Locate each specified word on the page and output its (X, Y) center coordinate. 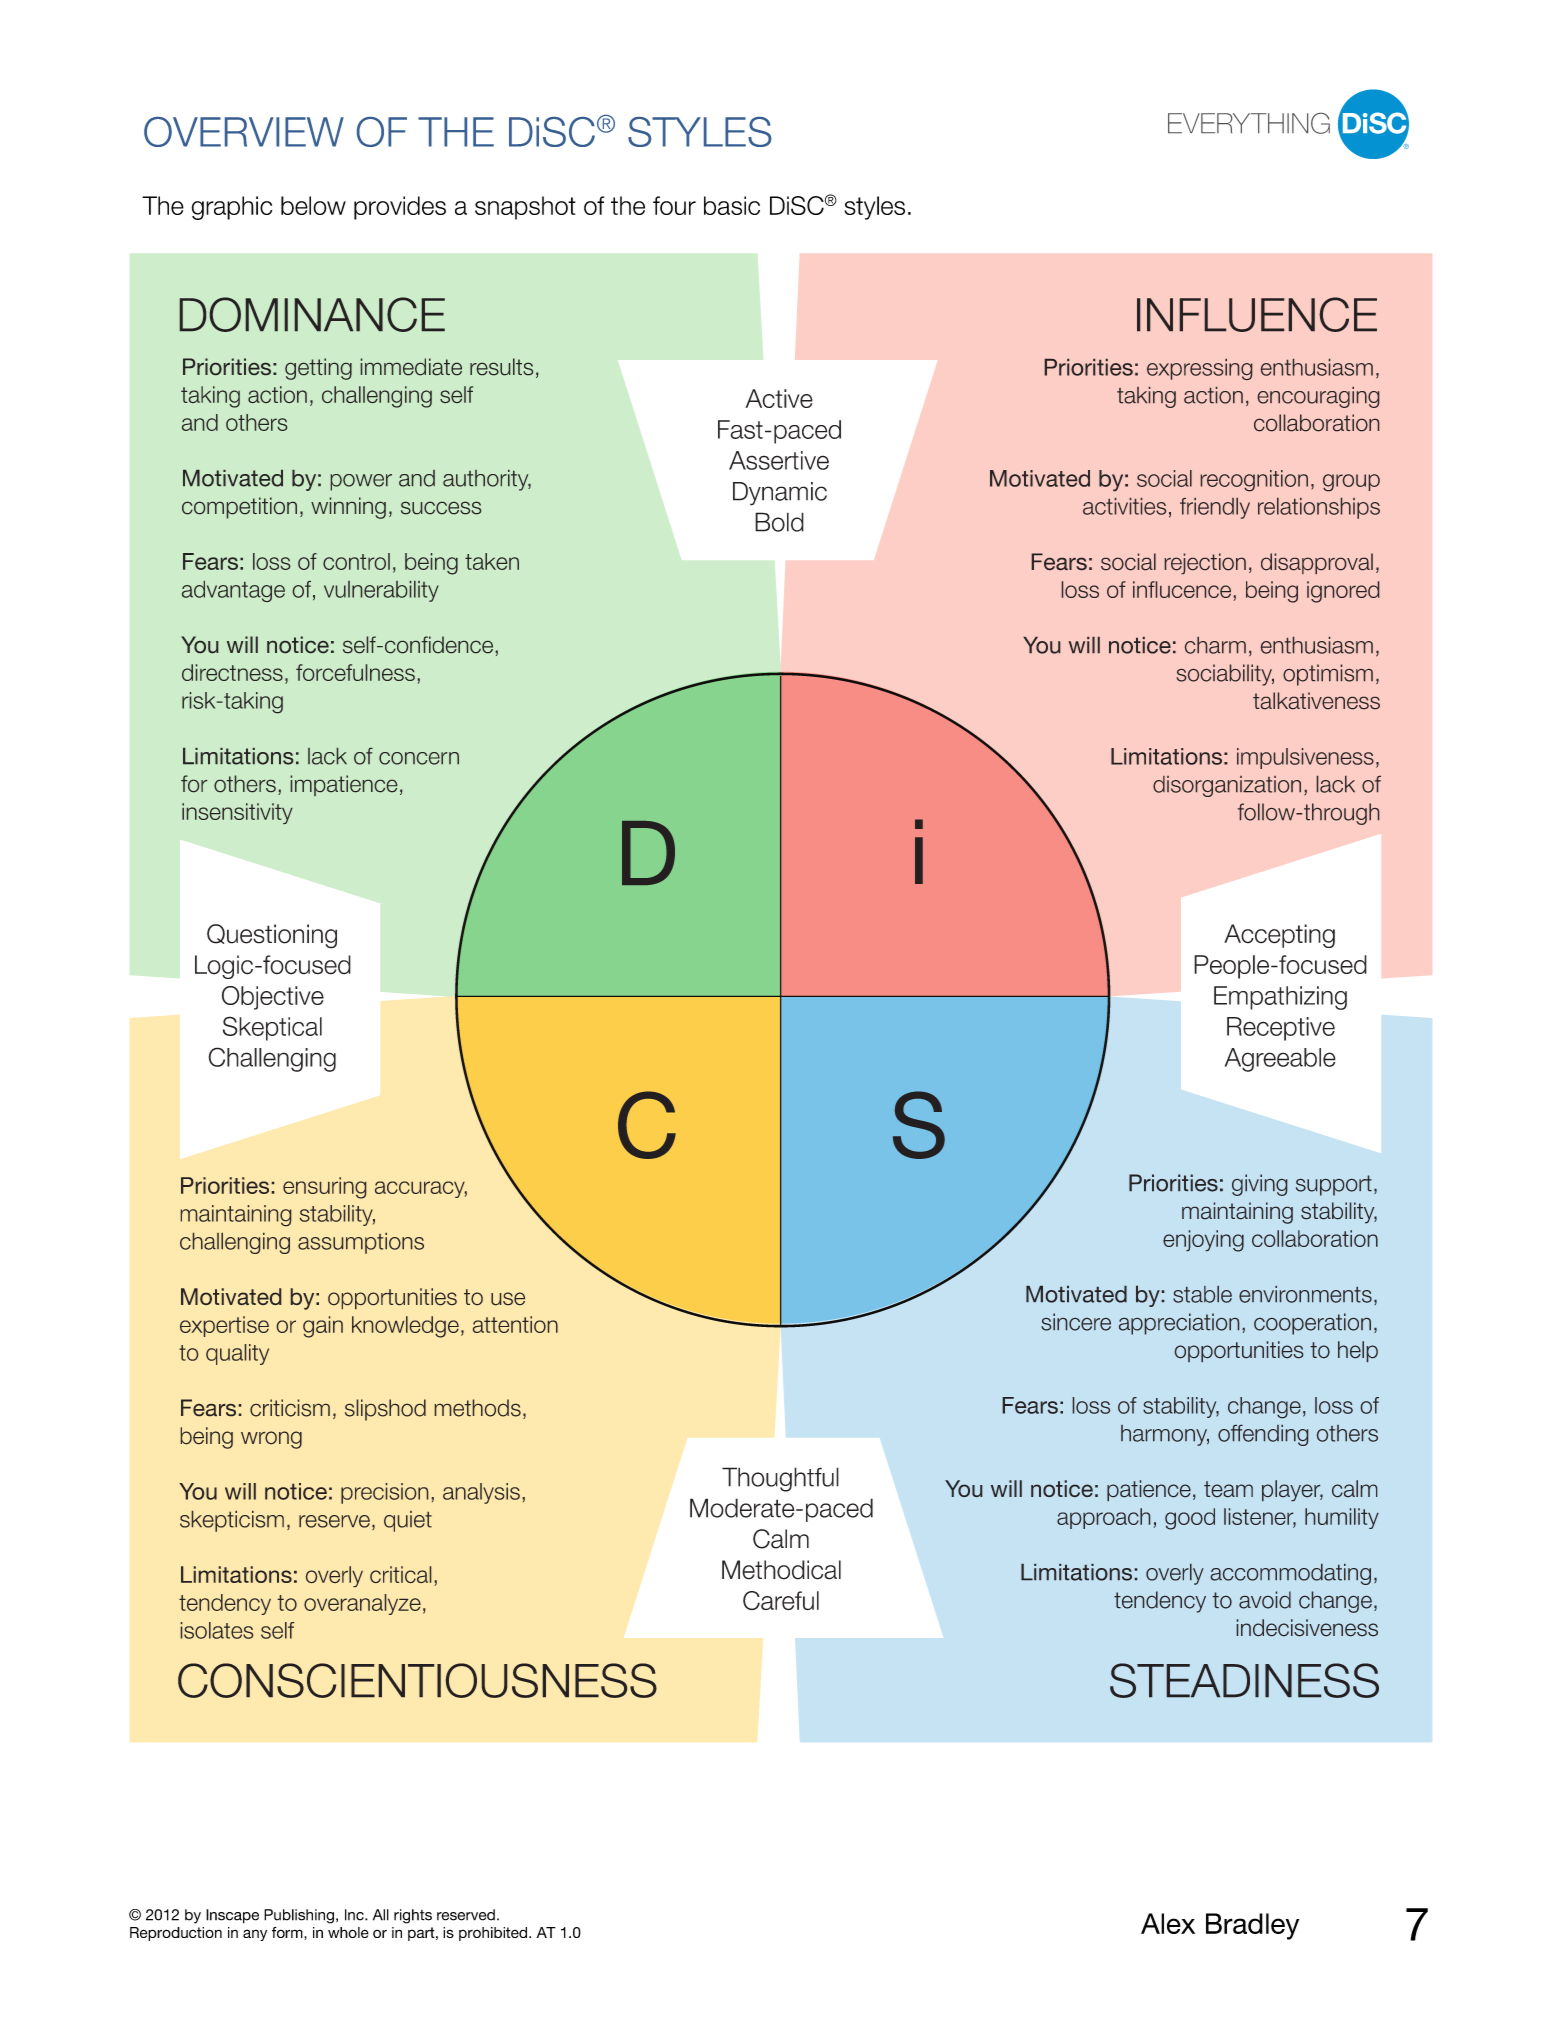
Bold (779, 522)
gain (323, 1327)
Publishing (299, 1916)
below (313, 205)
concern (419, 758)
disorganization (1227, 786)
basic (732, 205)
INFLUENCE (1257, 314)
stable (1202, 1294)
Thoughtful (780, 1479)
